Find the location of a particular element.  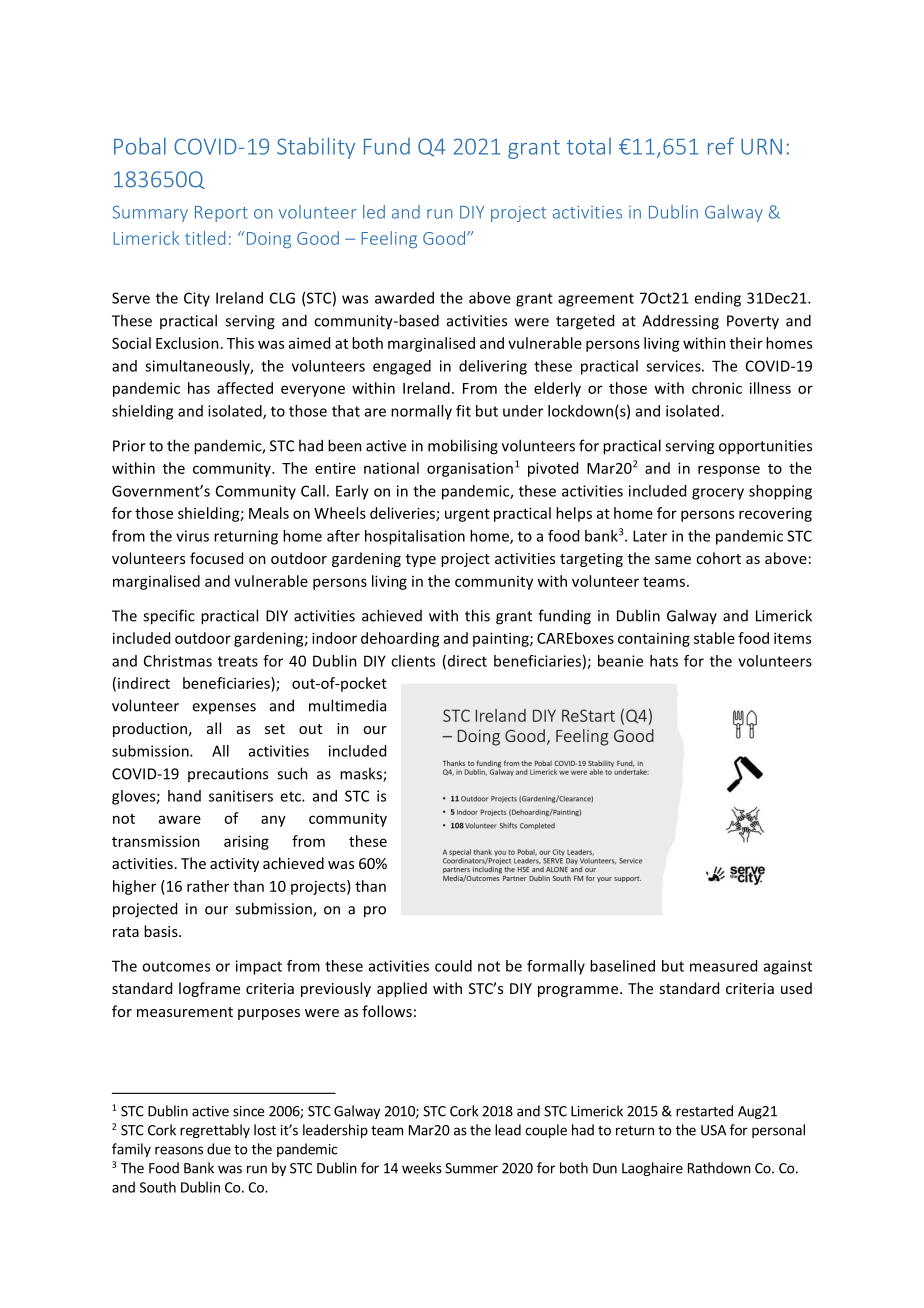

due is located at coordinates (219, 1149).
